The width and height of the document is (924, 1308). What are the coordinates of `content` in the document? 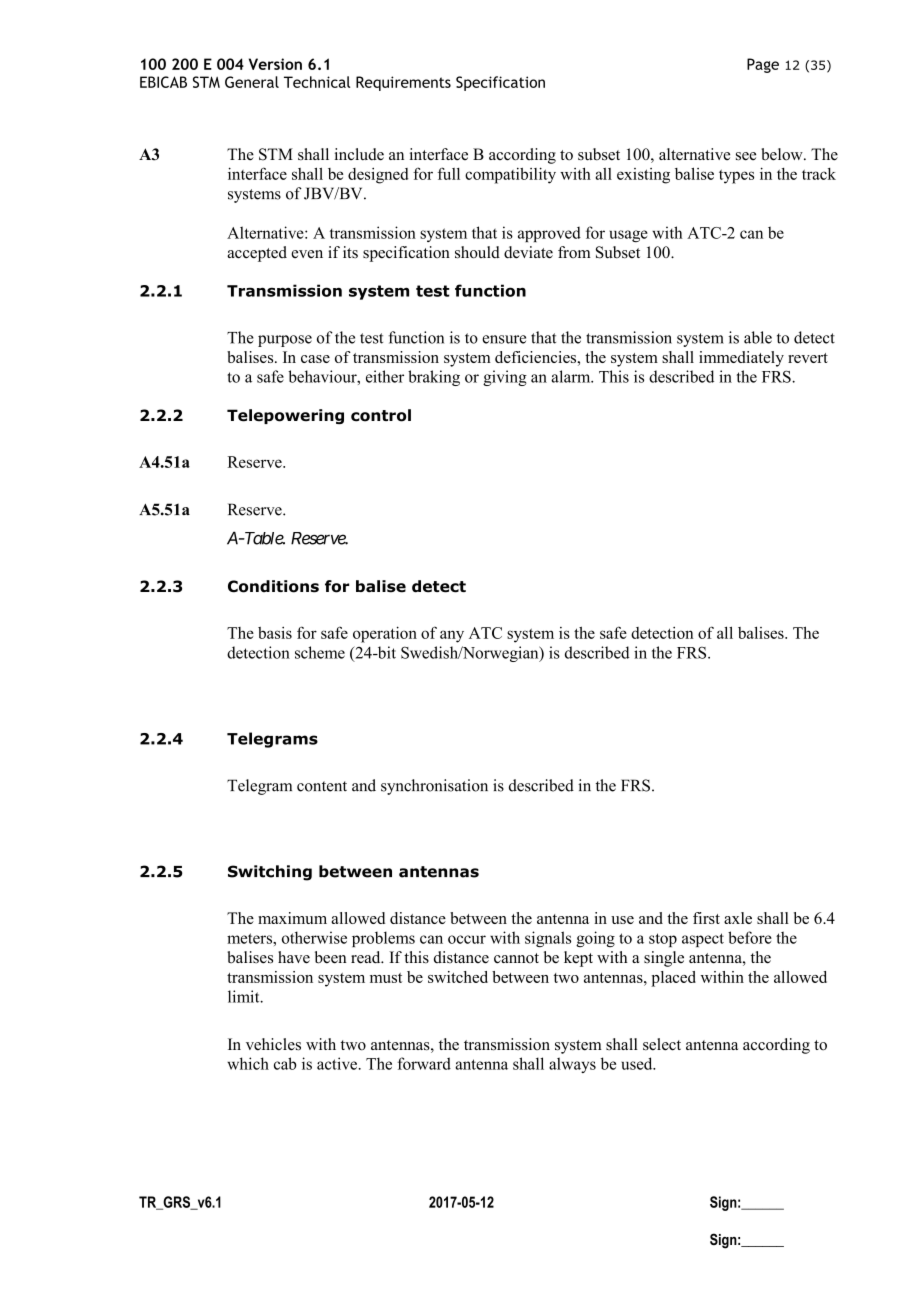 It's located at (322, 786).
